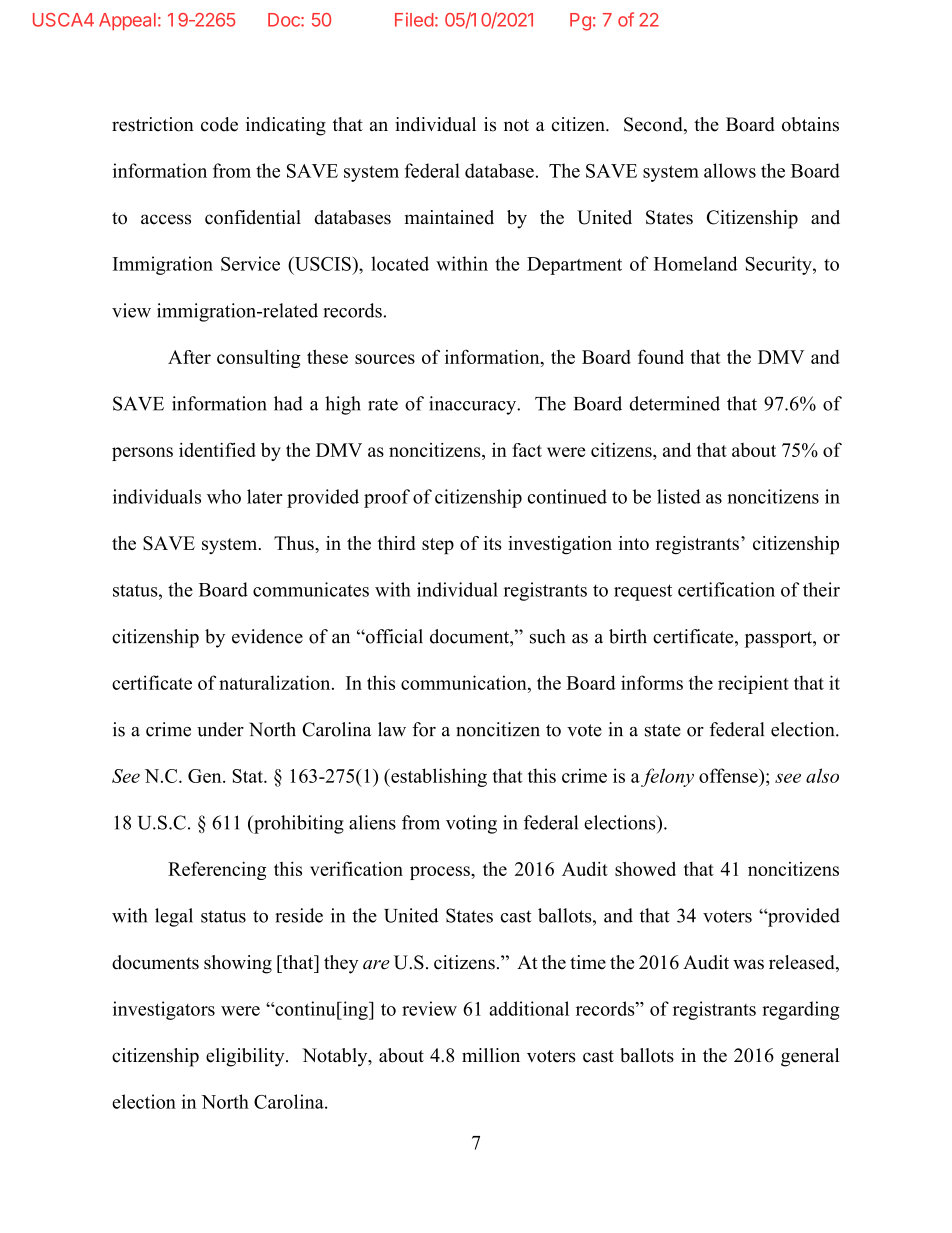 The image size is (952, 1233). Describe the element at coordinates (675, 403) in the screenshot. I see `determined` at that location.
